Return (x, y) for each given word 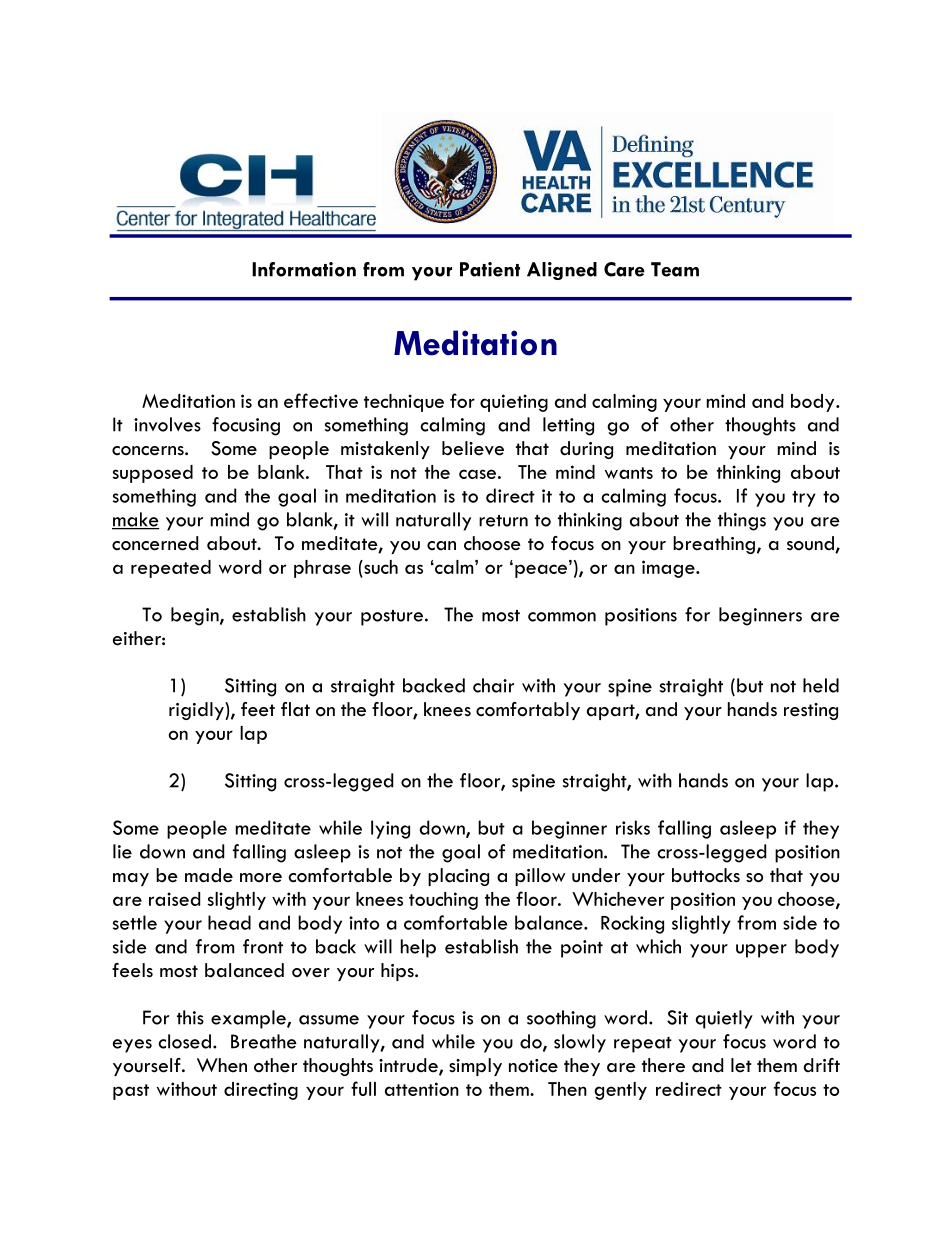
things (742, 521)
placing (458, 877)
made (209, 875)
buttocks (706, 875)
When (222, 1065)
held (821, 685)
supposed (153, 474)
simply (475, 1067)
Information (304, 269)
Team (675, 269)
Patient (490, 269)
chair (493, 685)
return (503, 521)
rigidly (197, 711)
